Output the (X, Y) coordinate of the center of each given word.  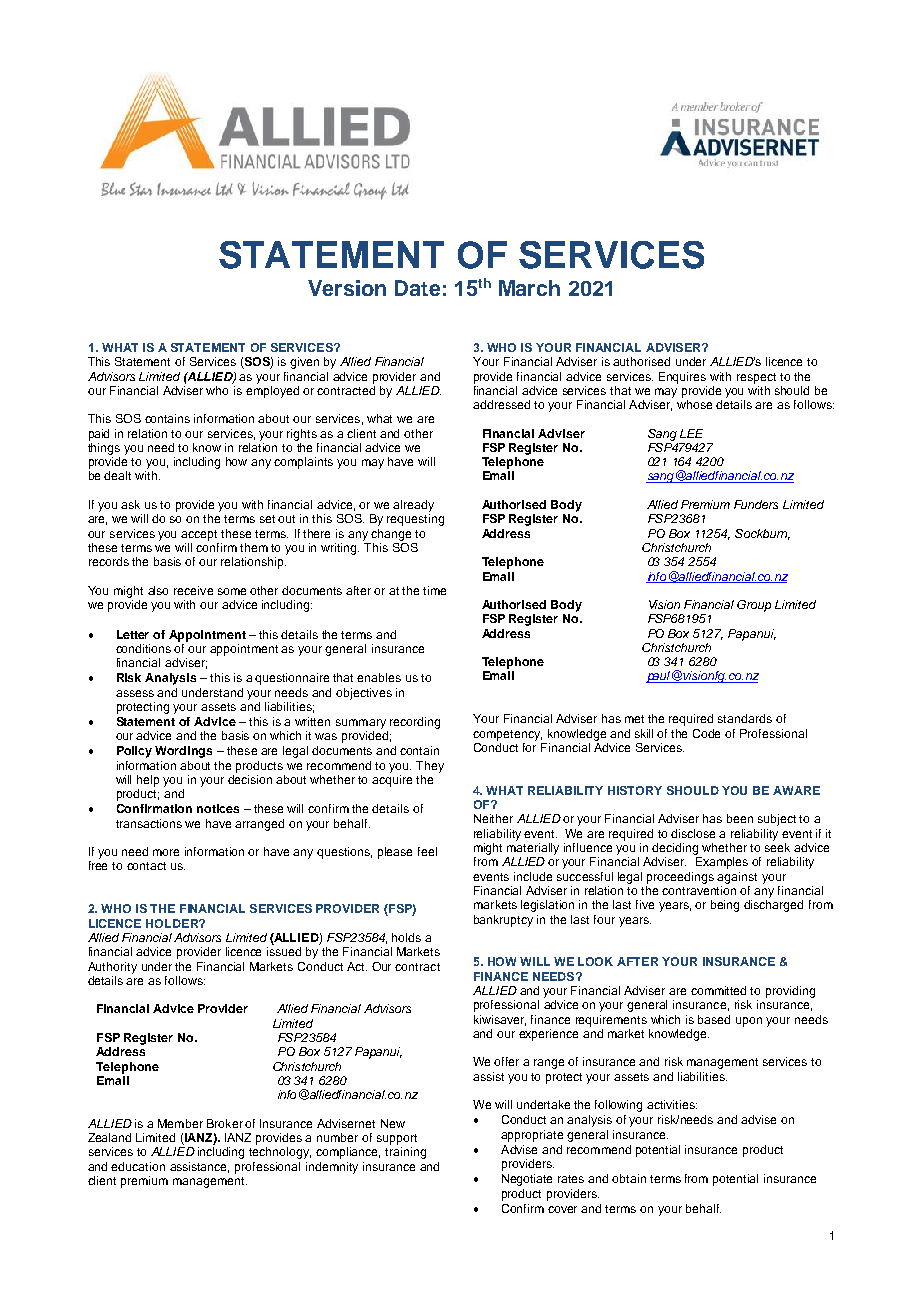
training (405, 1153)
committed (718, 990)
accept (199, 535)
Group (754, 606)
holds (406, 937)
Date (417, 288)
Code (706, 733)
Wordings (183, 752)
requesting (415, 520)
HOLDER (173, 923)
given (304, 363)
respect (756, 378)
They (430, 767)
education (138, 1166)
